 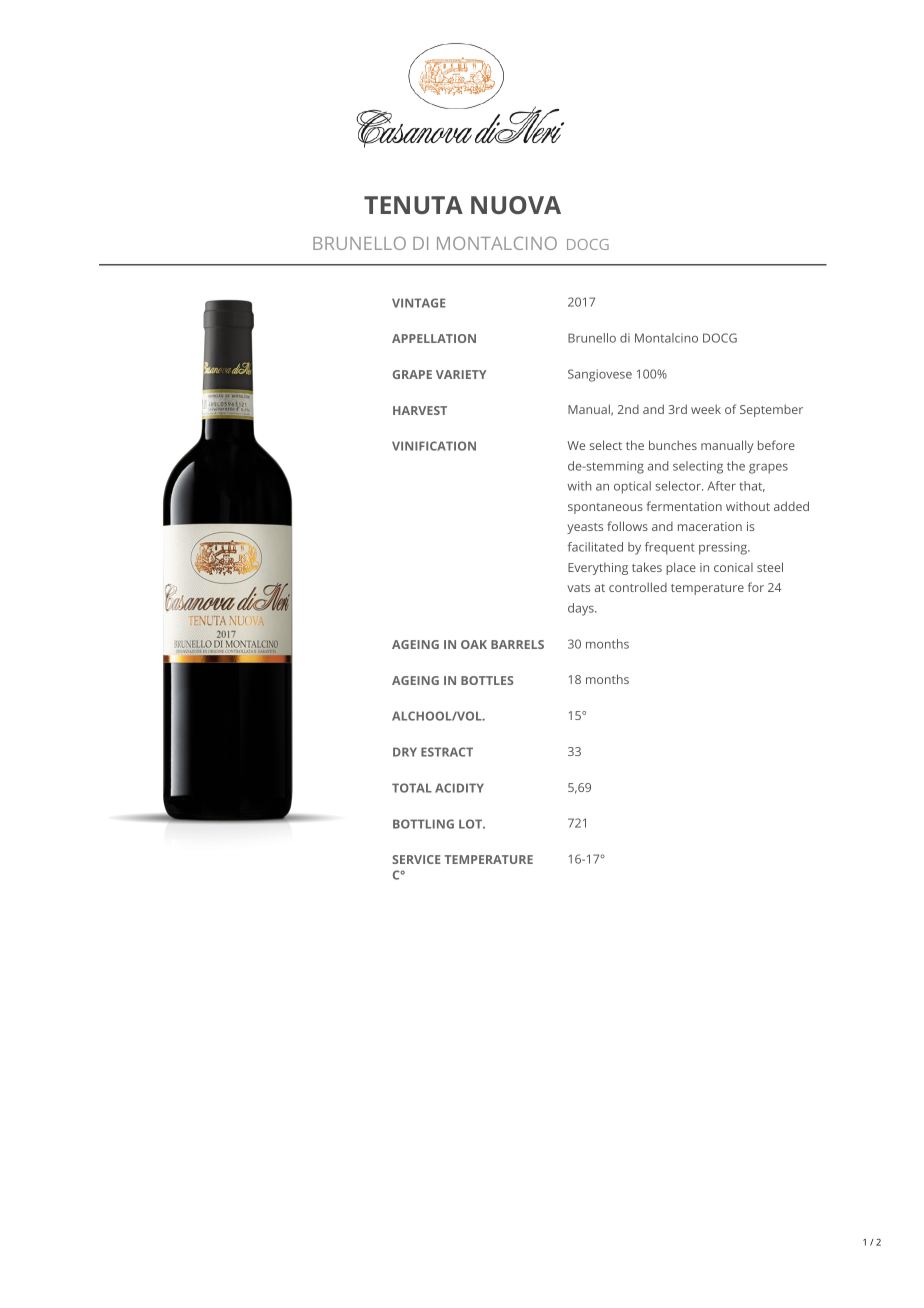 I want to click on conical, so click(x=733, y=567).
